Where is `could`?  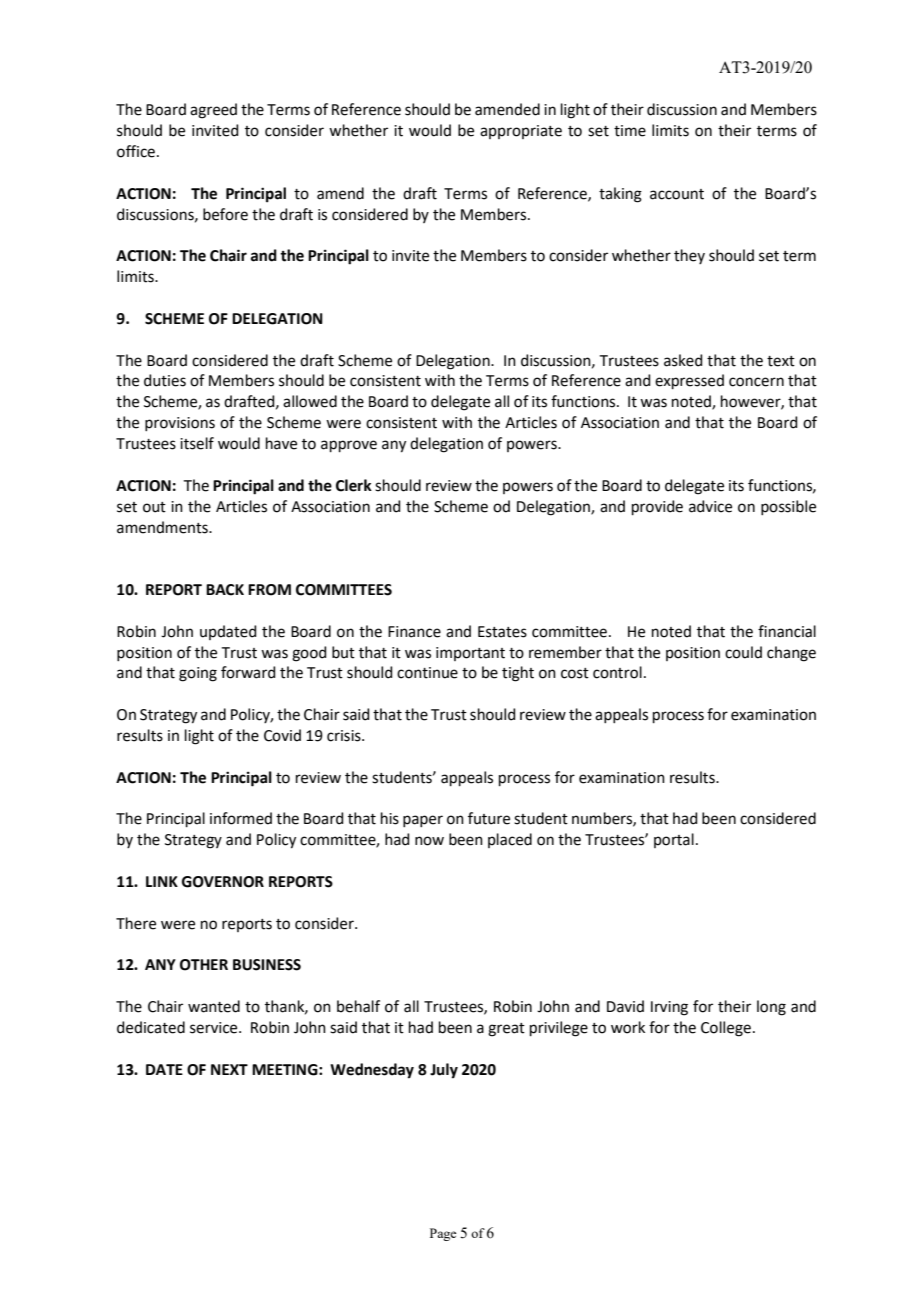 could is located at coordinates (743, 652).
